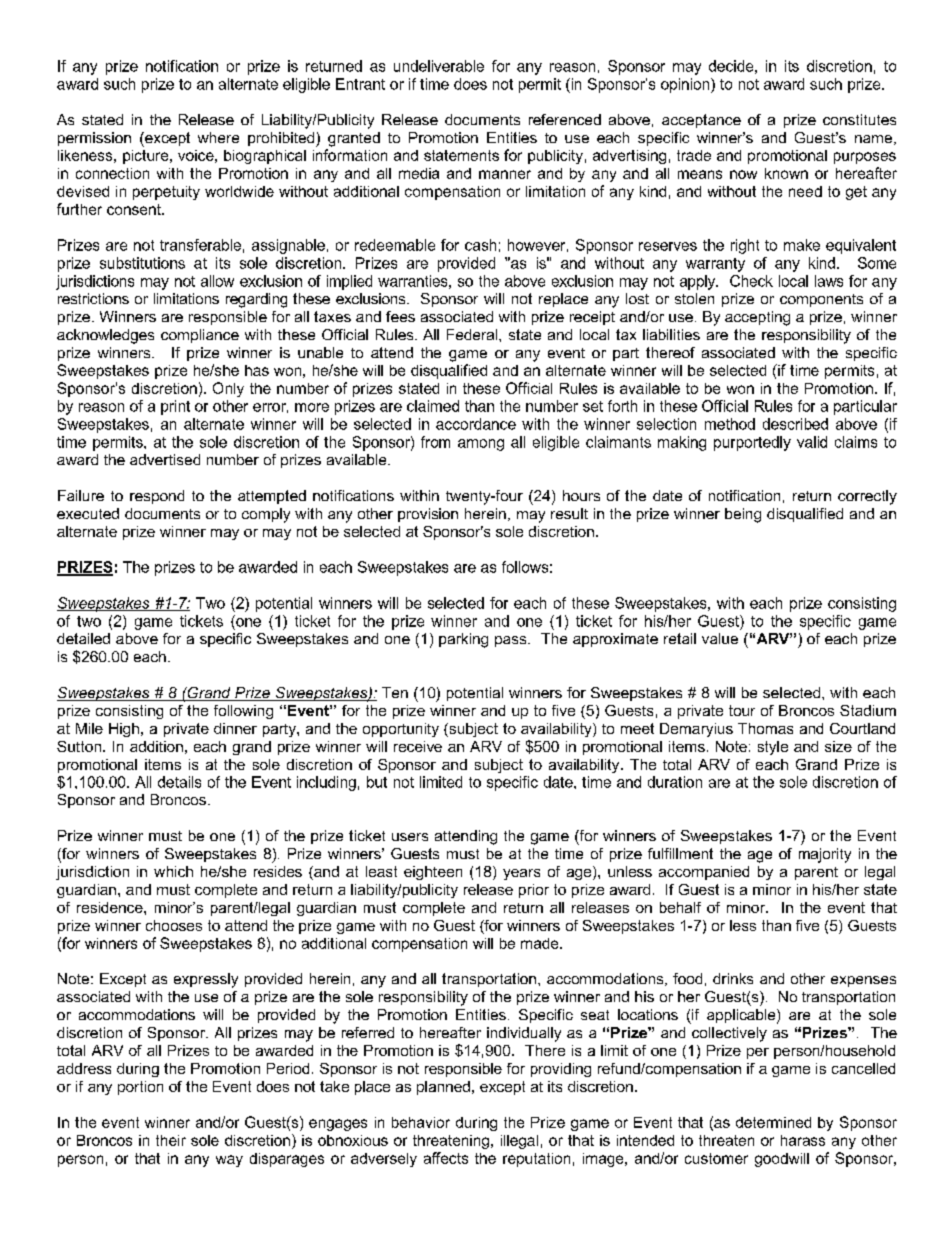 This document has width=952, height=1233. What do you see at coordinates (218, 137) in the document?
I see `where` at bounding box center [218, 137].
